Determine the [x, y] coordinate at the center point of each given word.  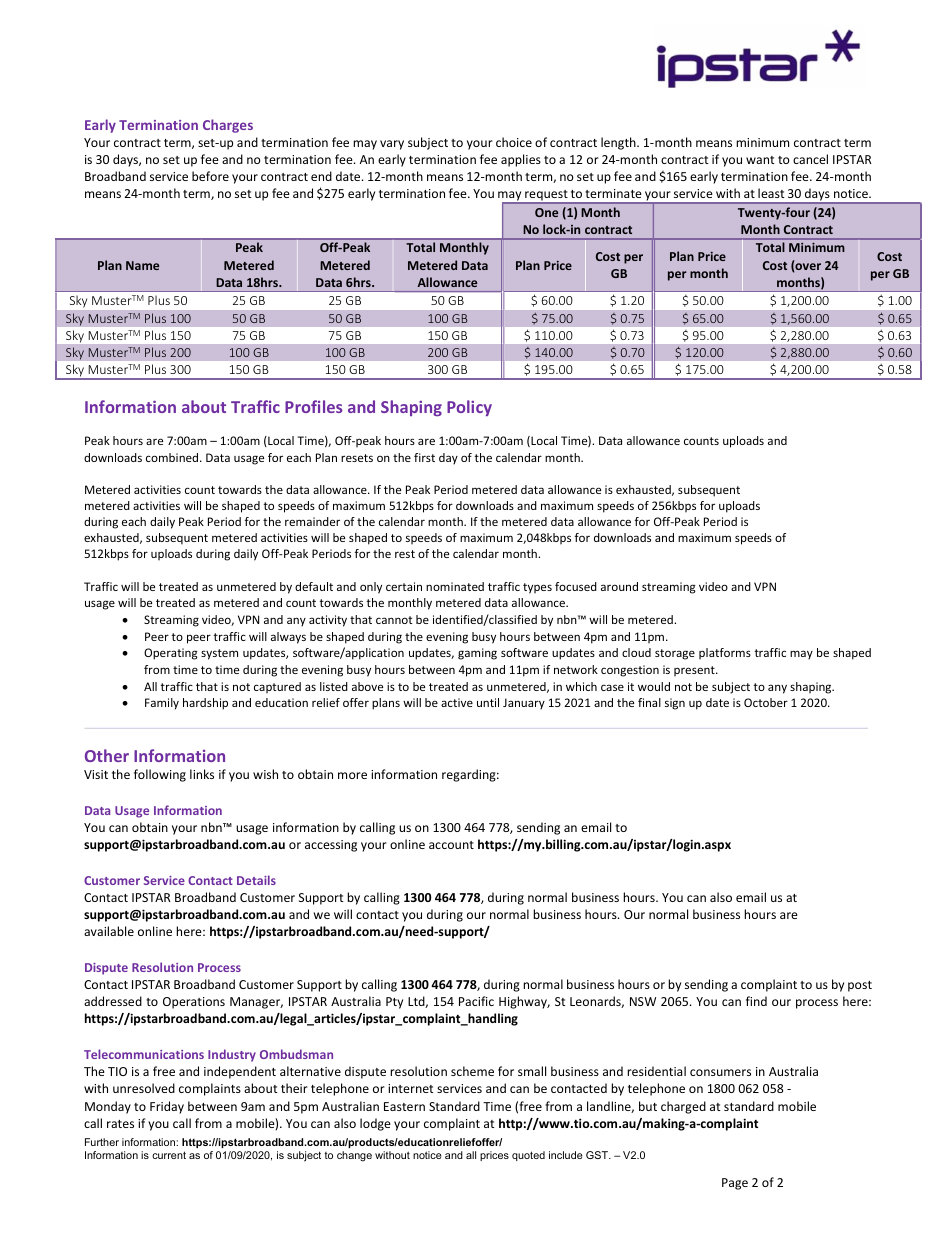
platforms [725, 653]
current [169, 1155]
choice [514, 142]
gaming [477, 654]
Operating [171, 654]
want [760, 160]
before [210, 176]
